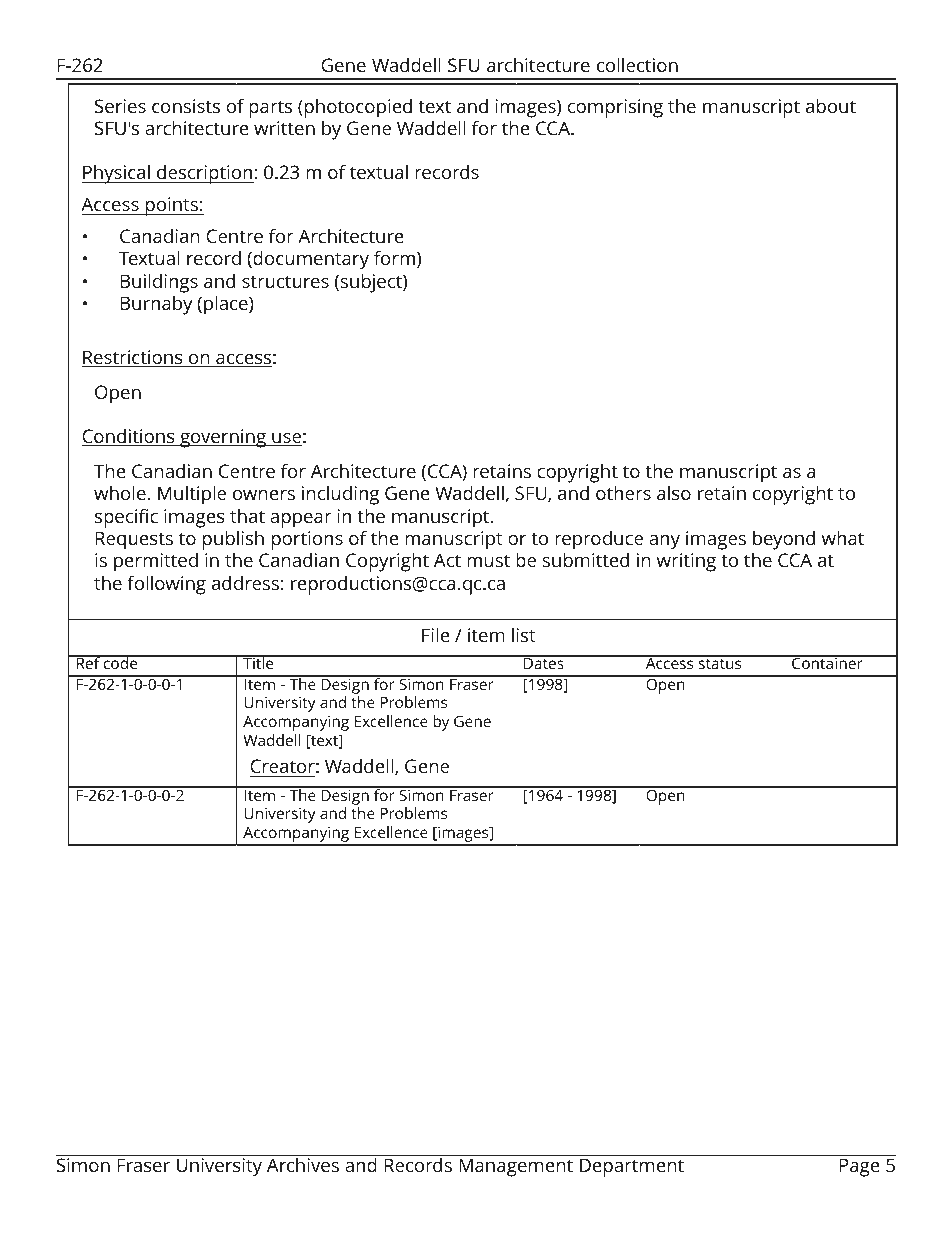  I want to click on photocopied, so click(358, 108).
